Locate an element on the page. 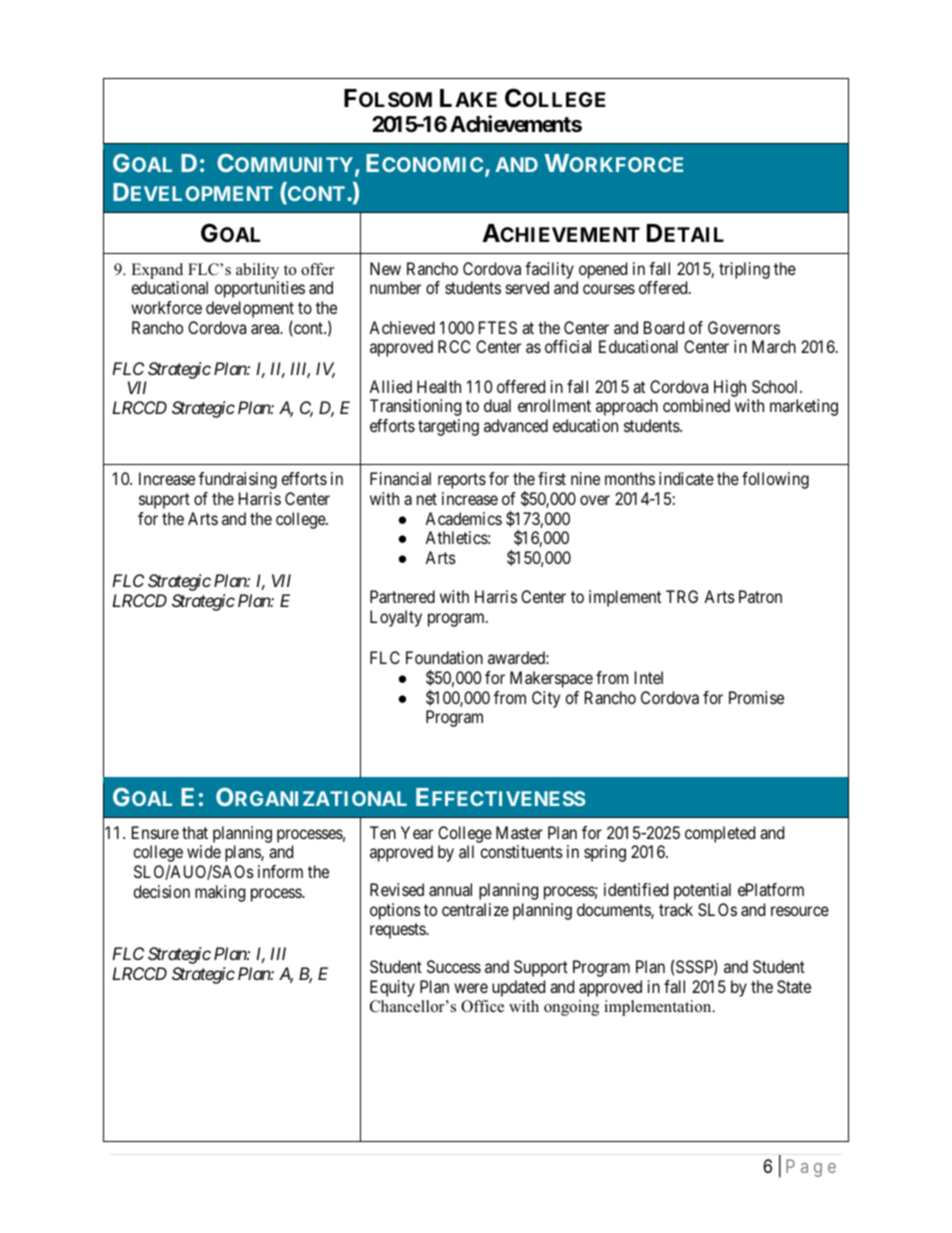 This image has height=1233, width=952. Foundation is located at coordinates (444, 657).
